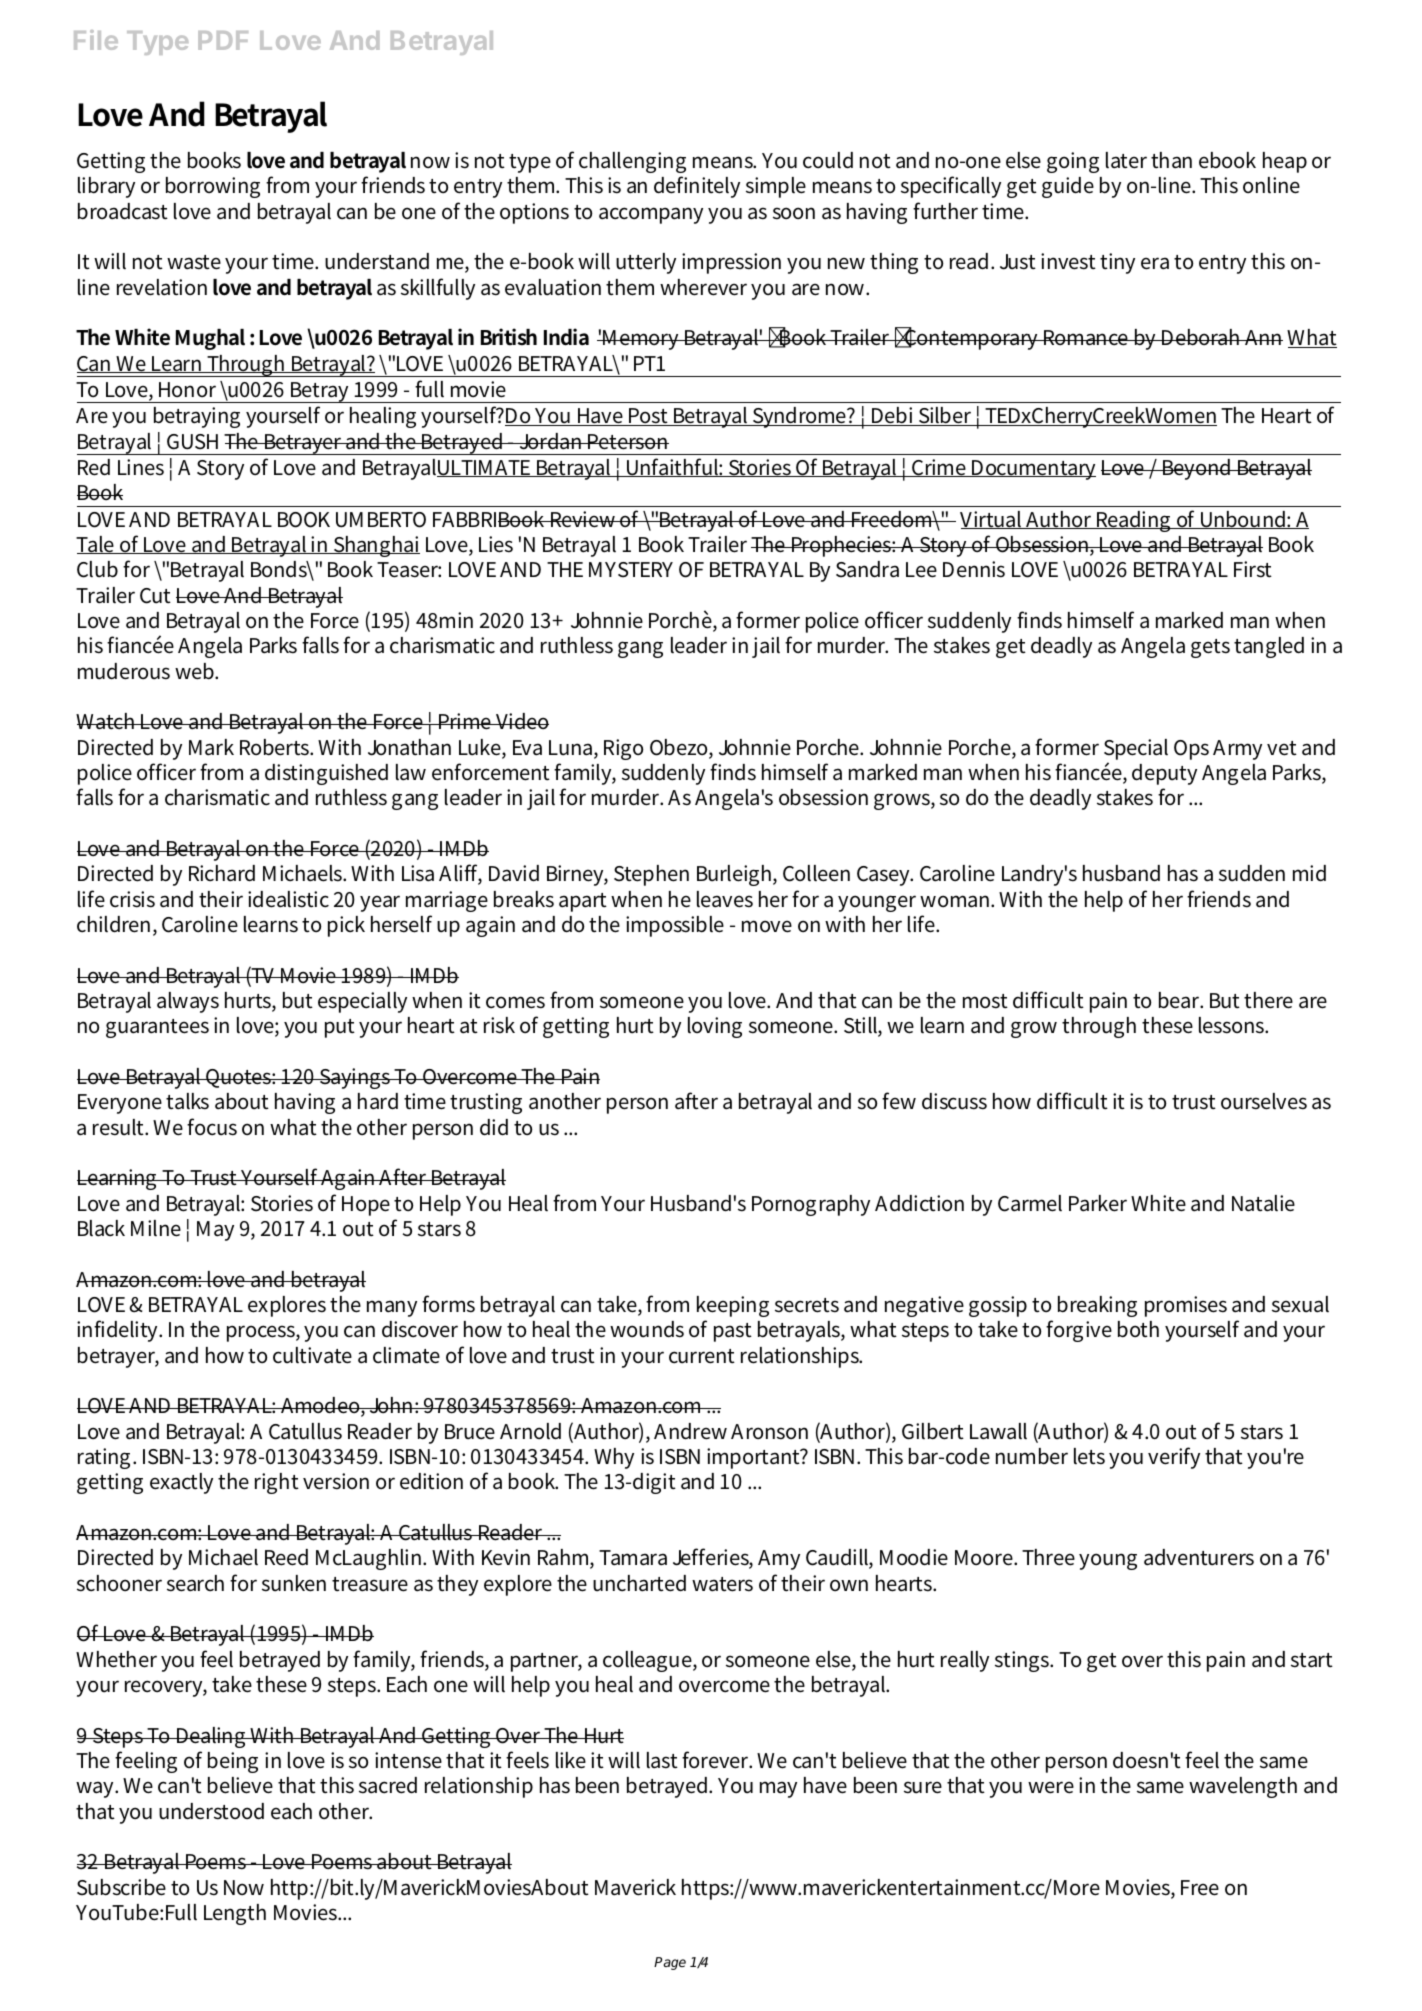 The image size is (1422, 2011). I want to click on challenging, so click(632, 162).
